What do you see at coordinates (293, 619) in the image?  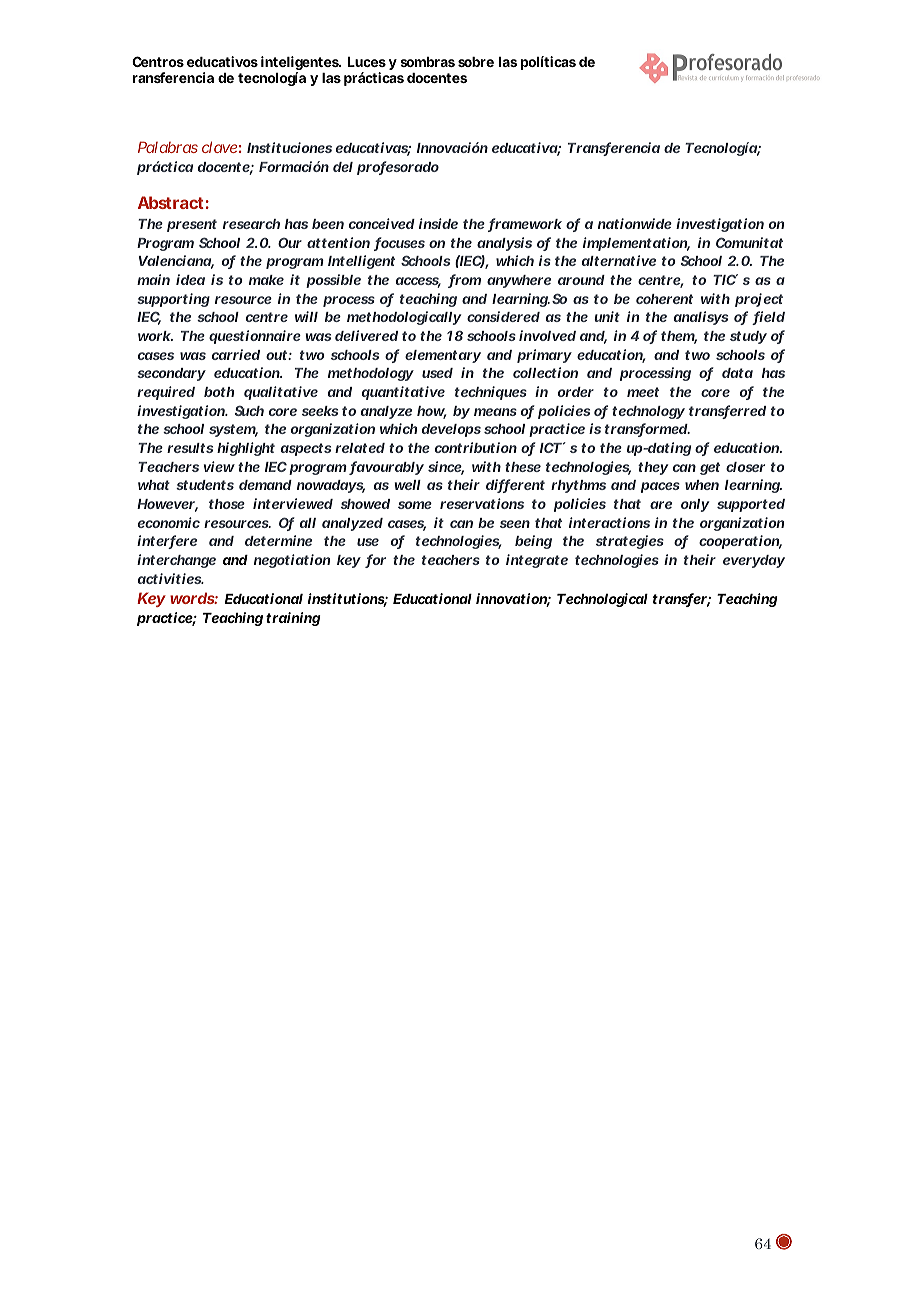 I see `training` at bounding box center [293, 619].
